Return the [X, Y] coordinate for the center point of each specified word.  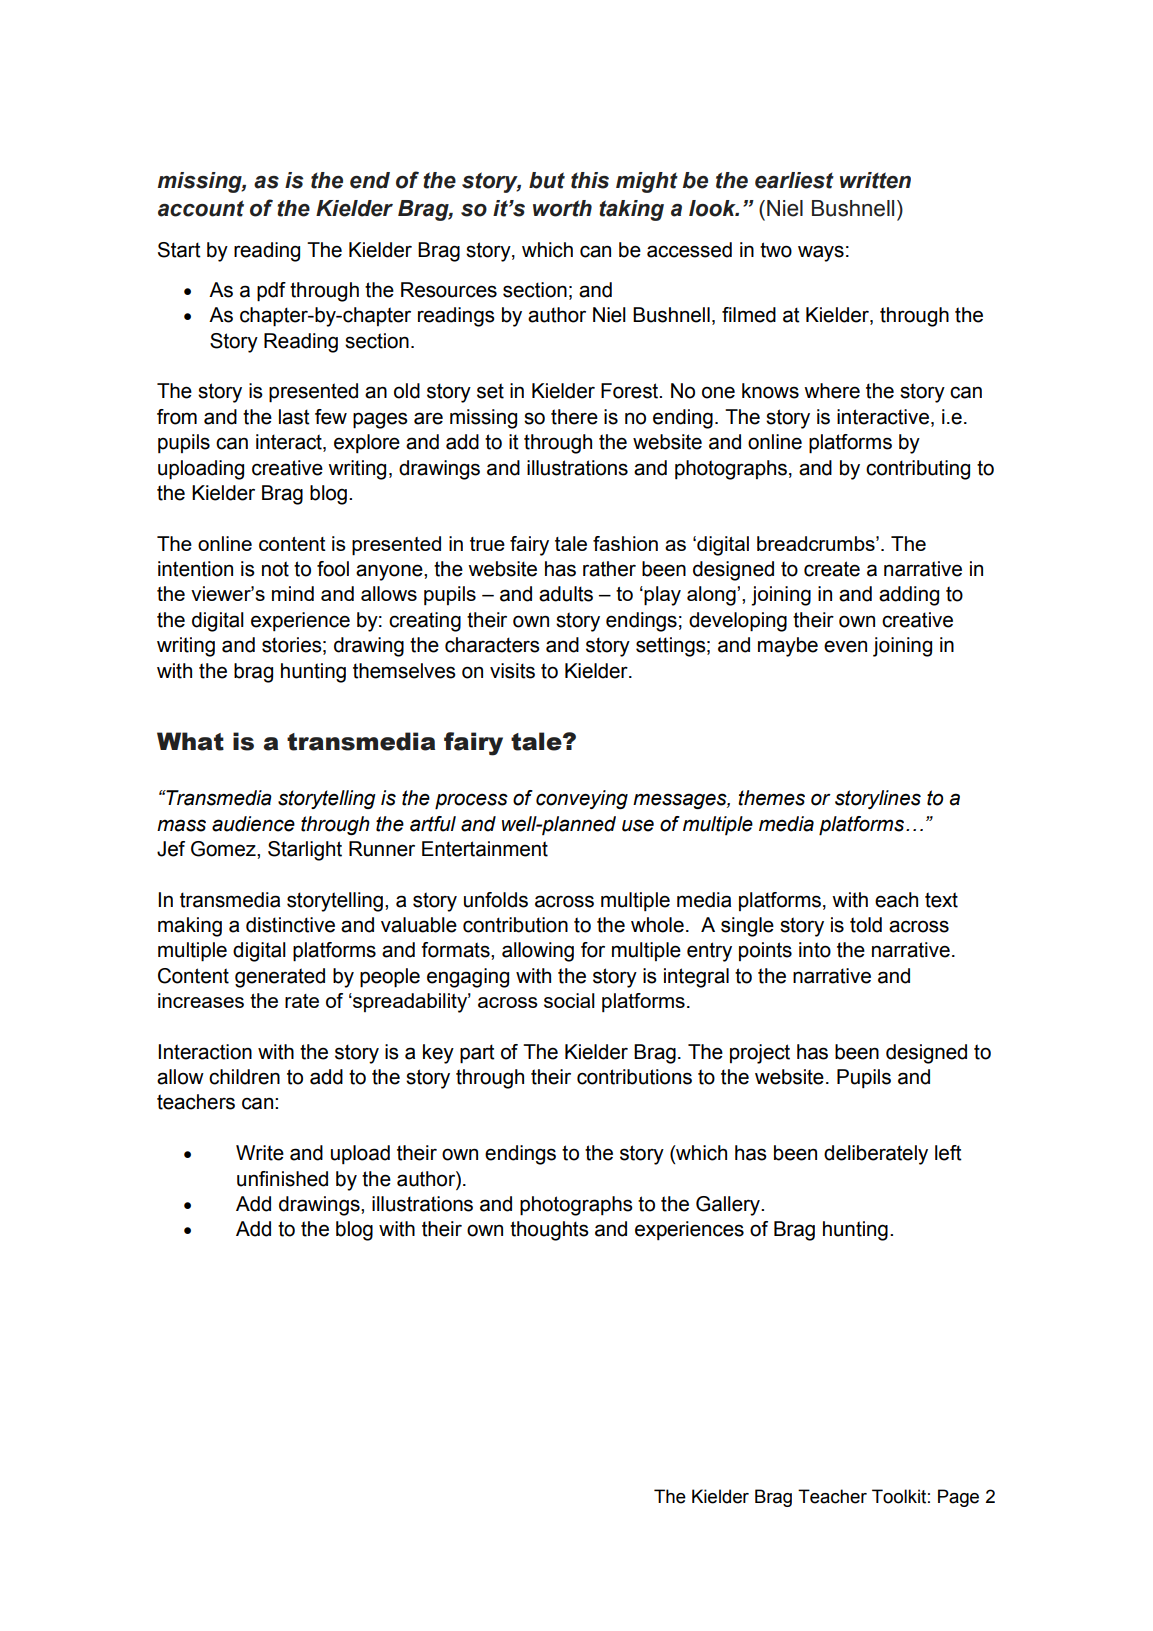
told [866, 925]
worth [562, 208]
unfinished [282, 1179]
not [275, 569]
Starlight [305, 851]
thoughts [549, 1231]
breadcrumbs [817, 543]
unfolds [496, 900]
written [875, 180]
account [201, 208]
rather [609, 569]
